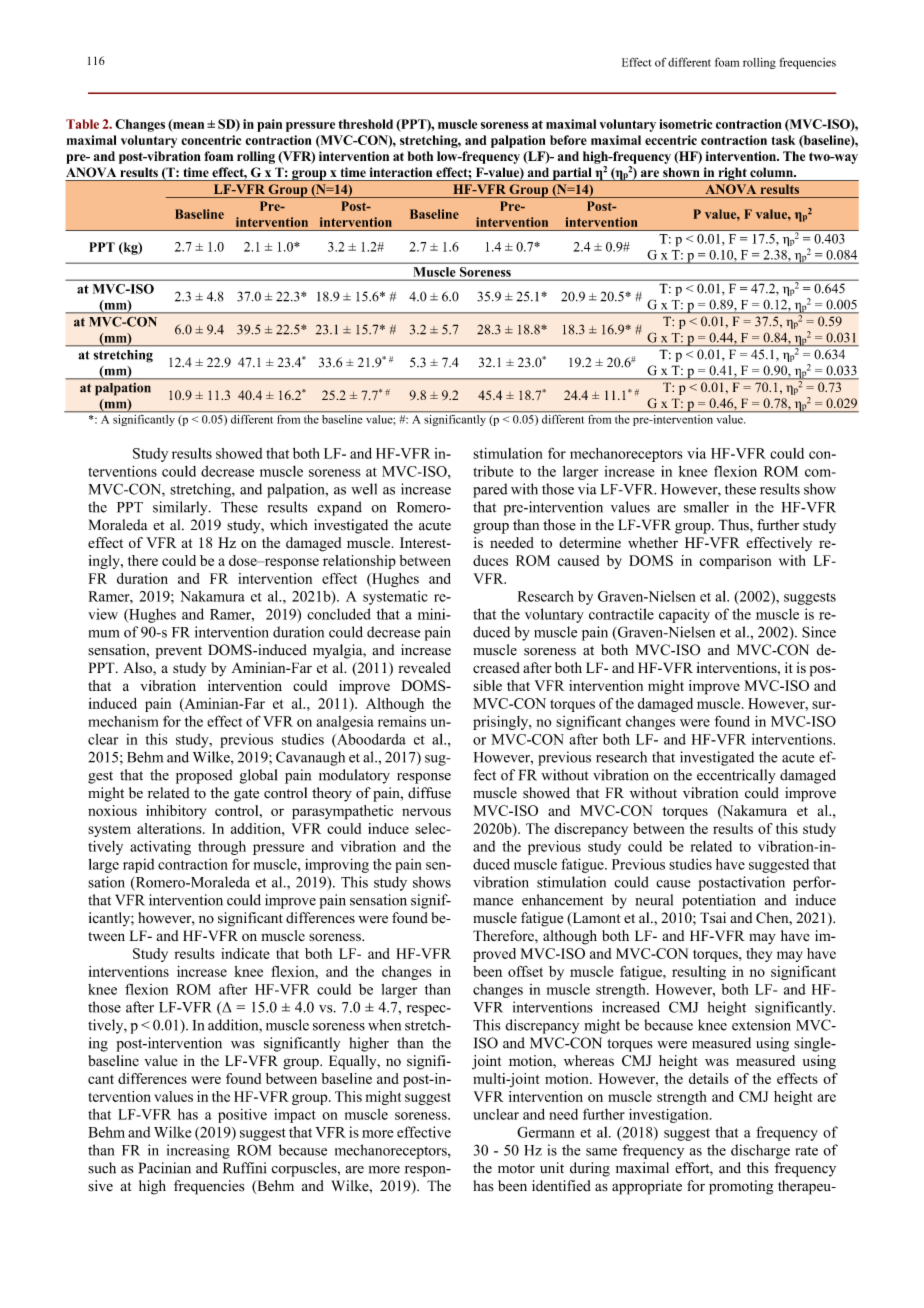  I want to click on concentric, so click(211, 140).
